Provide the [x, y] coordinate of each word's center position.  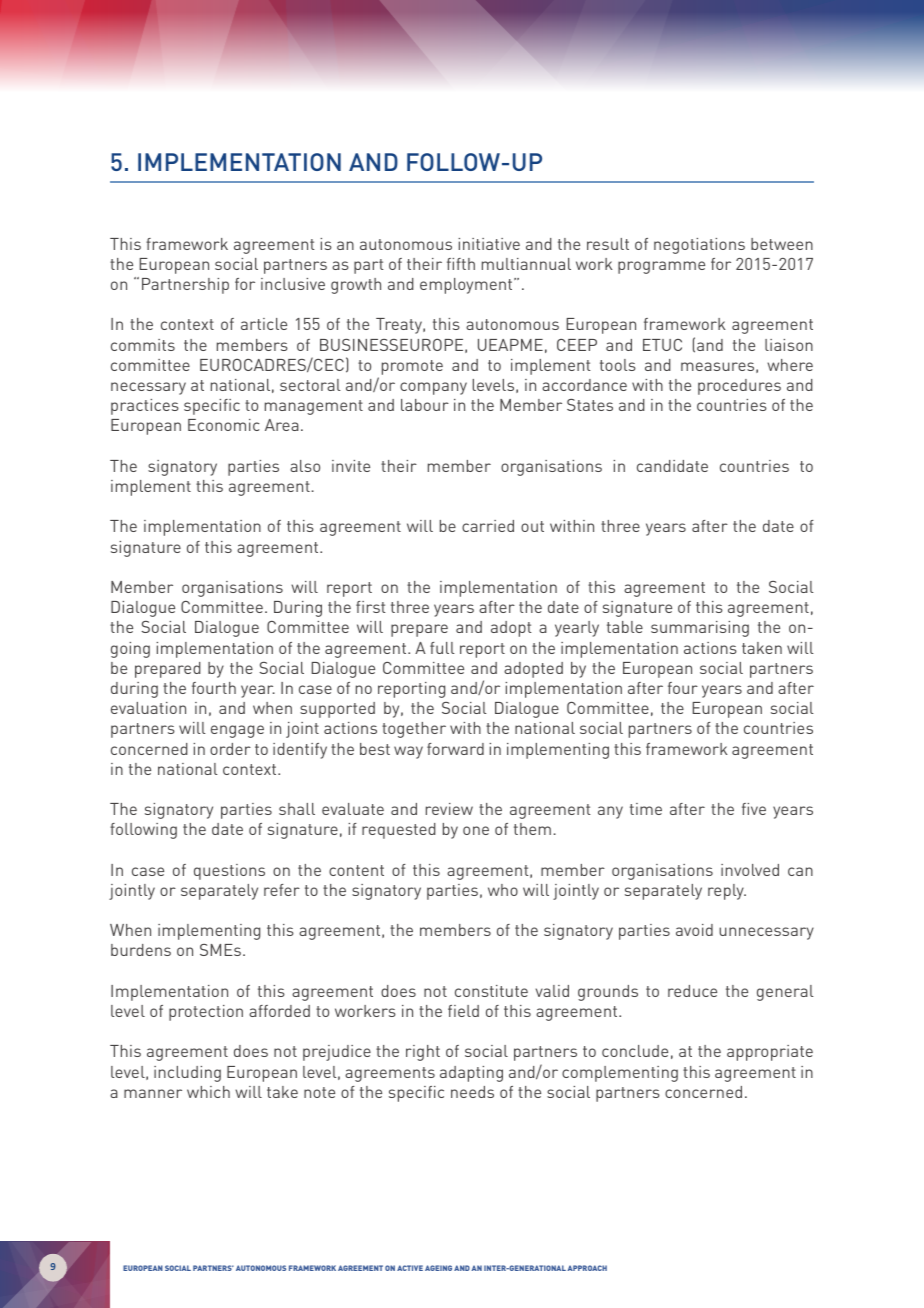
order [230, 749]
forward [455, 749]
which [208, 1092]
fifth [461, 264]
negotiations [699, 246]
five [754, 809]
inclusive [293, 284]
